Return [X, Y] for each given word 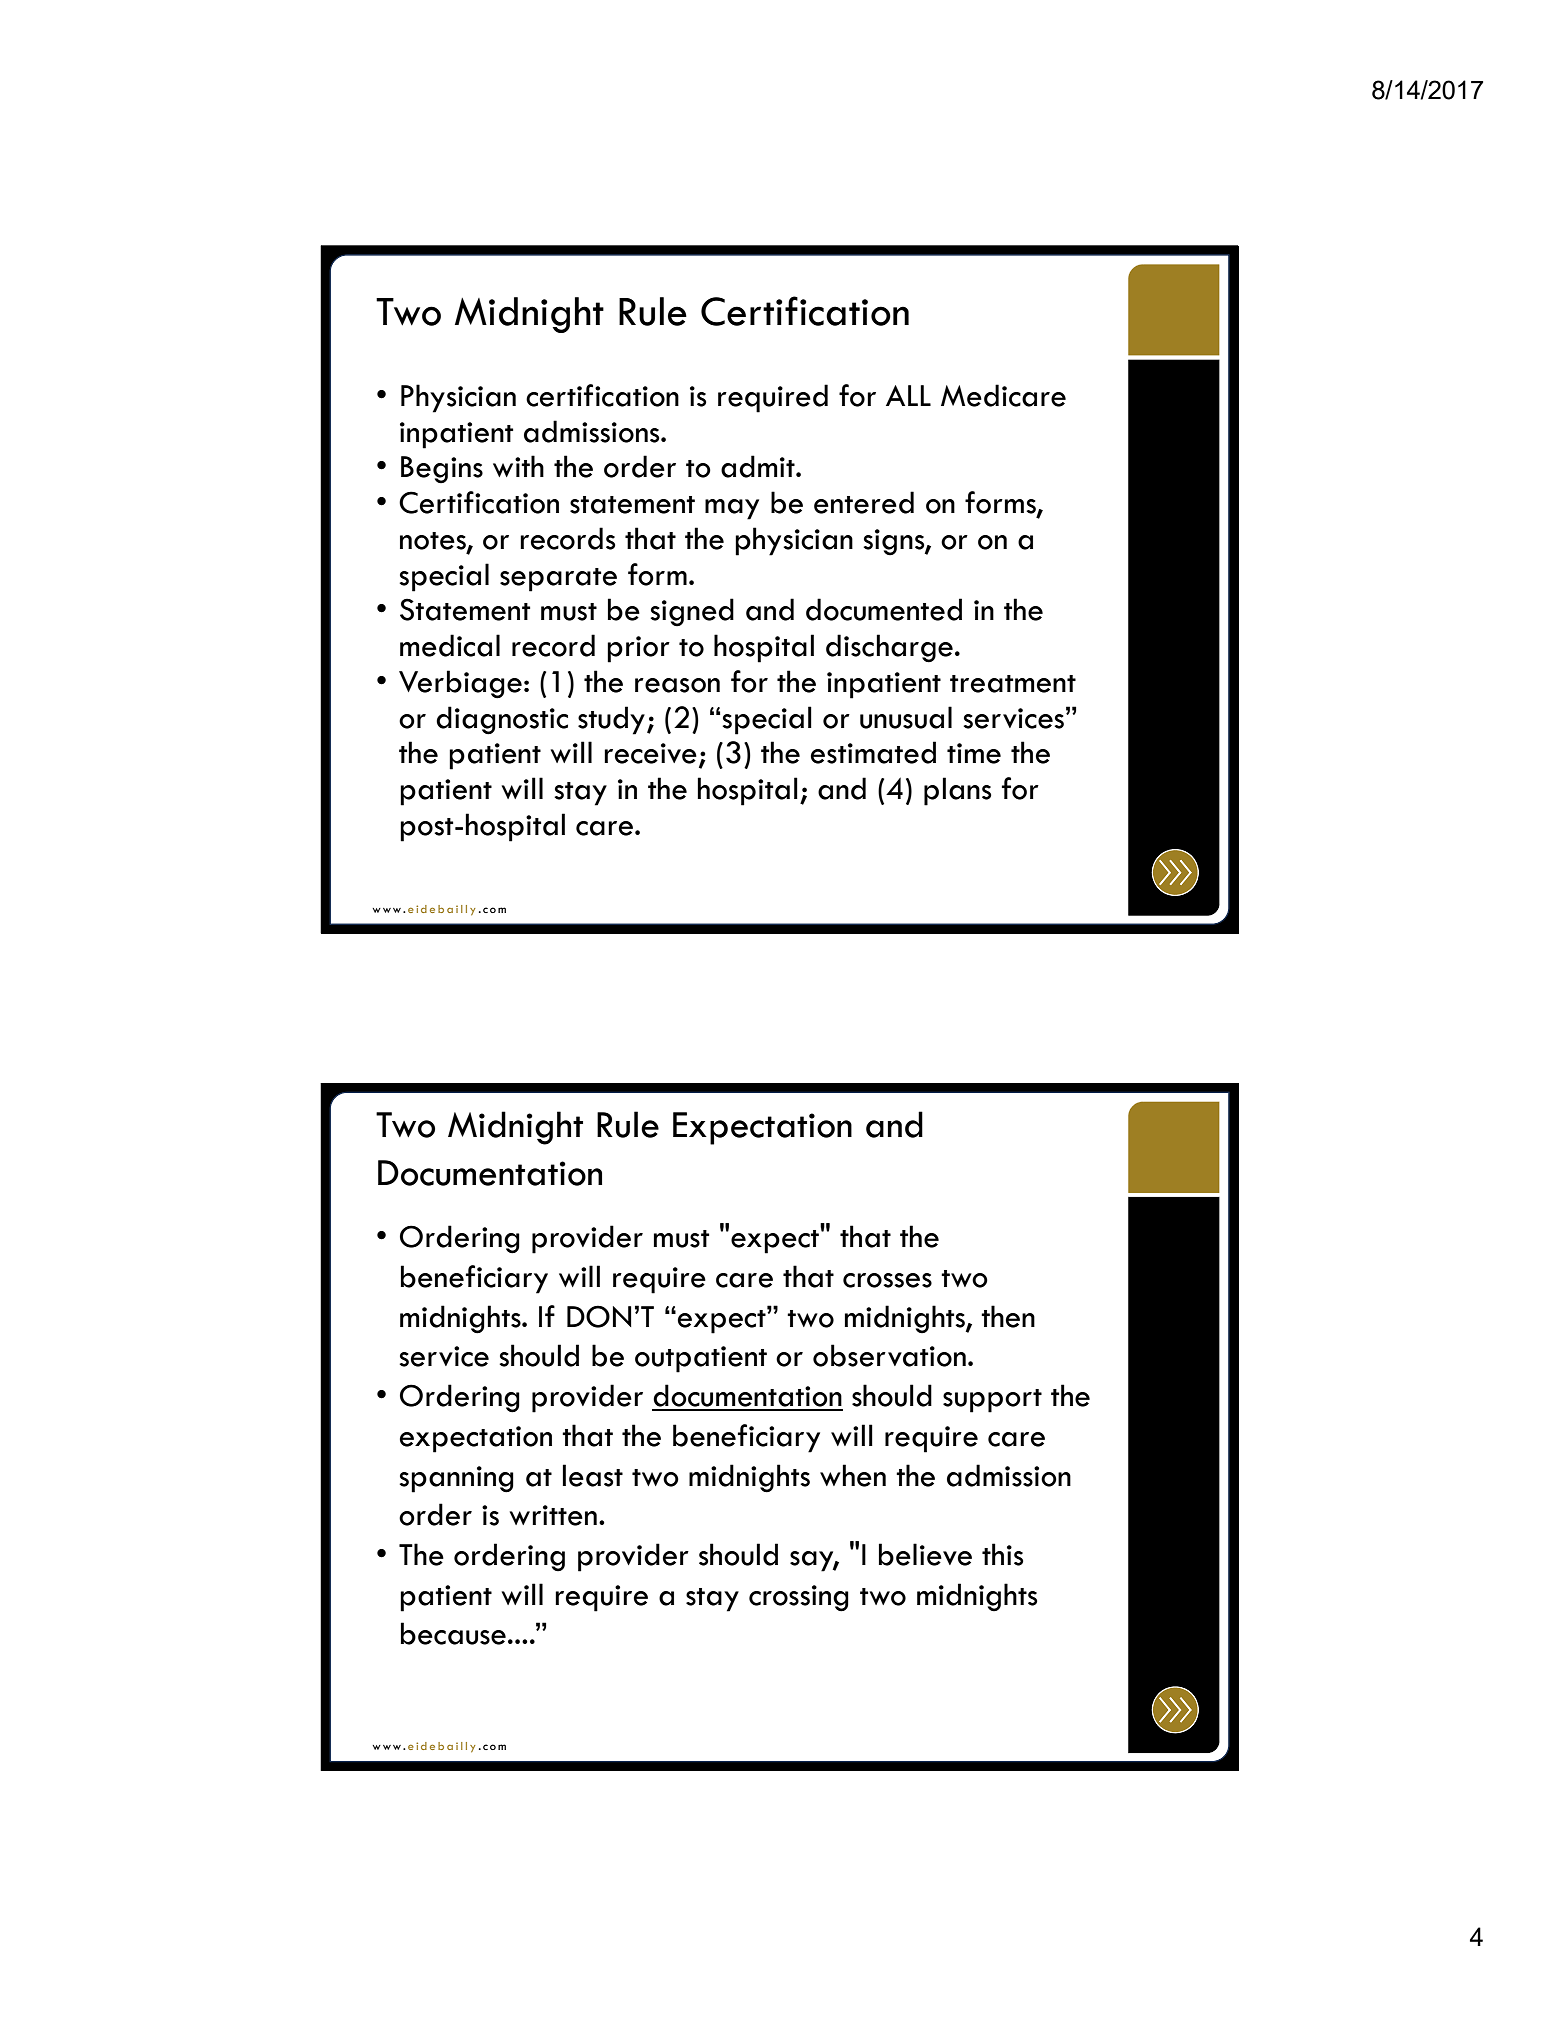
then [1008, 1316]
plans [957, 791]
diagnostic [502, 720]
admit [759, 466]
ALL [908, 395]
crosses [887, 1280]
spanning [456, 1479]
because [453, 1633]
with [518, 466]
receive [650, 753]
